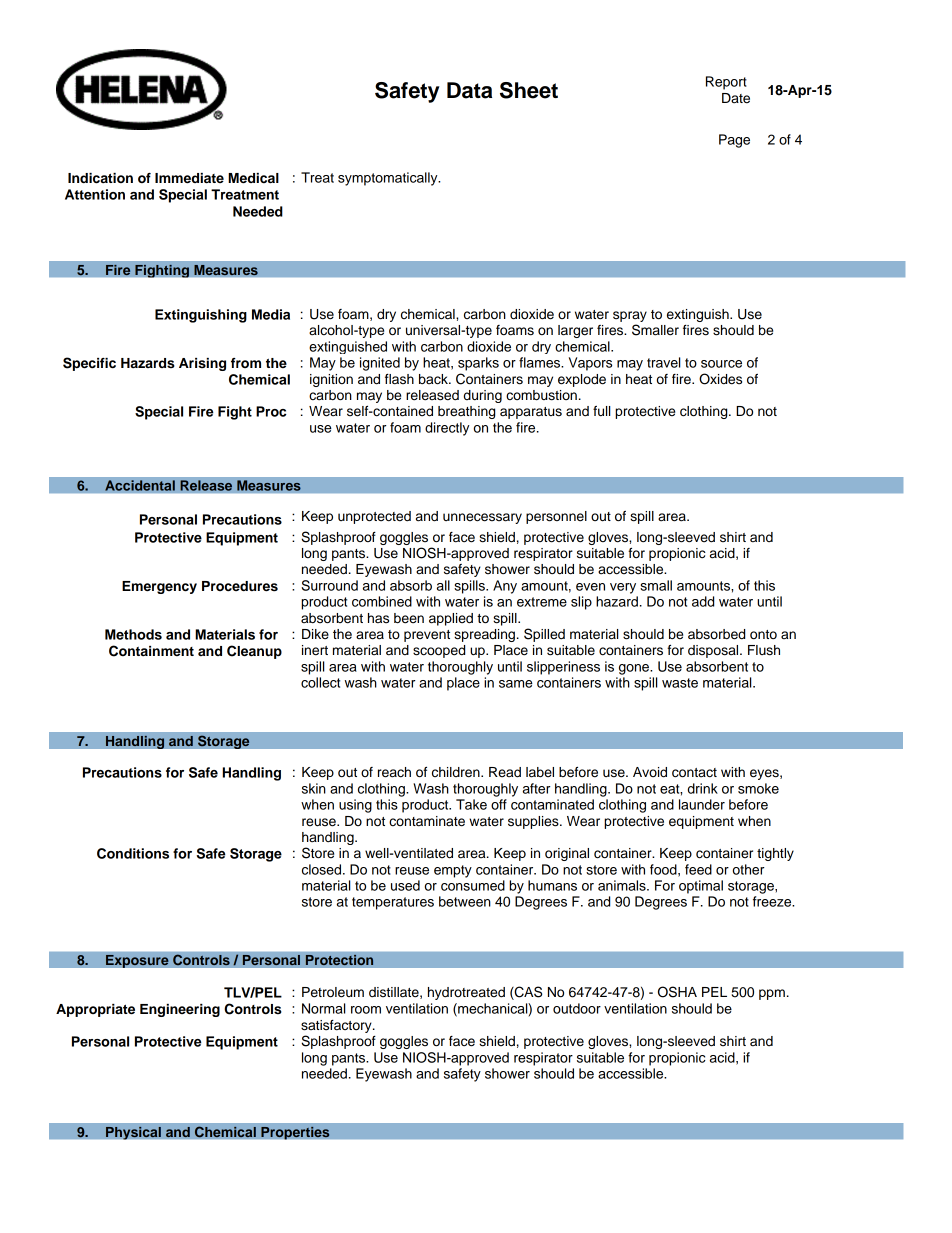  I want to click on waste, so click(680, 683).
